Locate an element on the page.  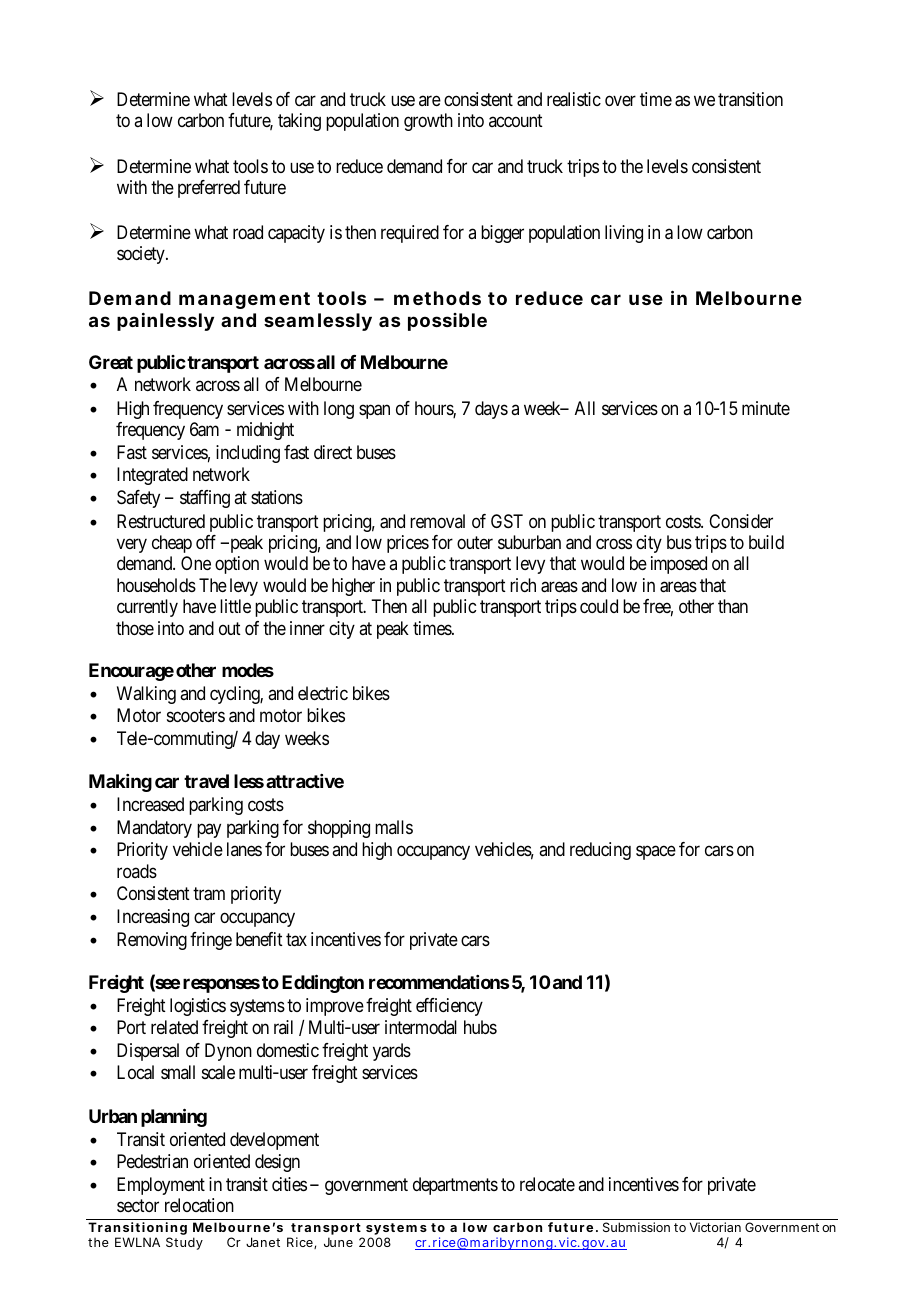
relocation is located at coordinates (199, 1205).
